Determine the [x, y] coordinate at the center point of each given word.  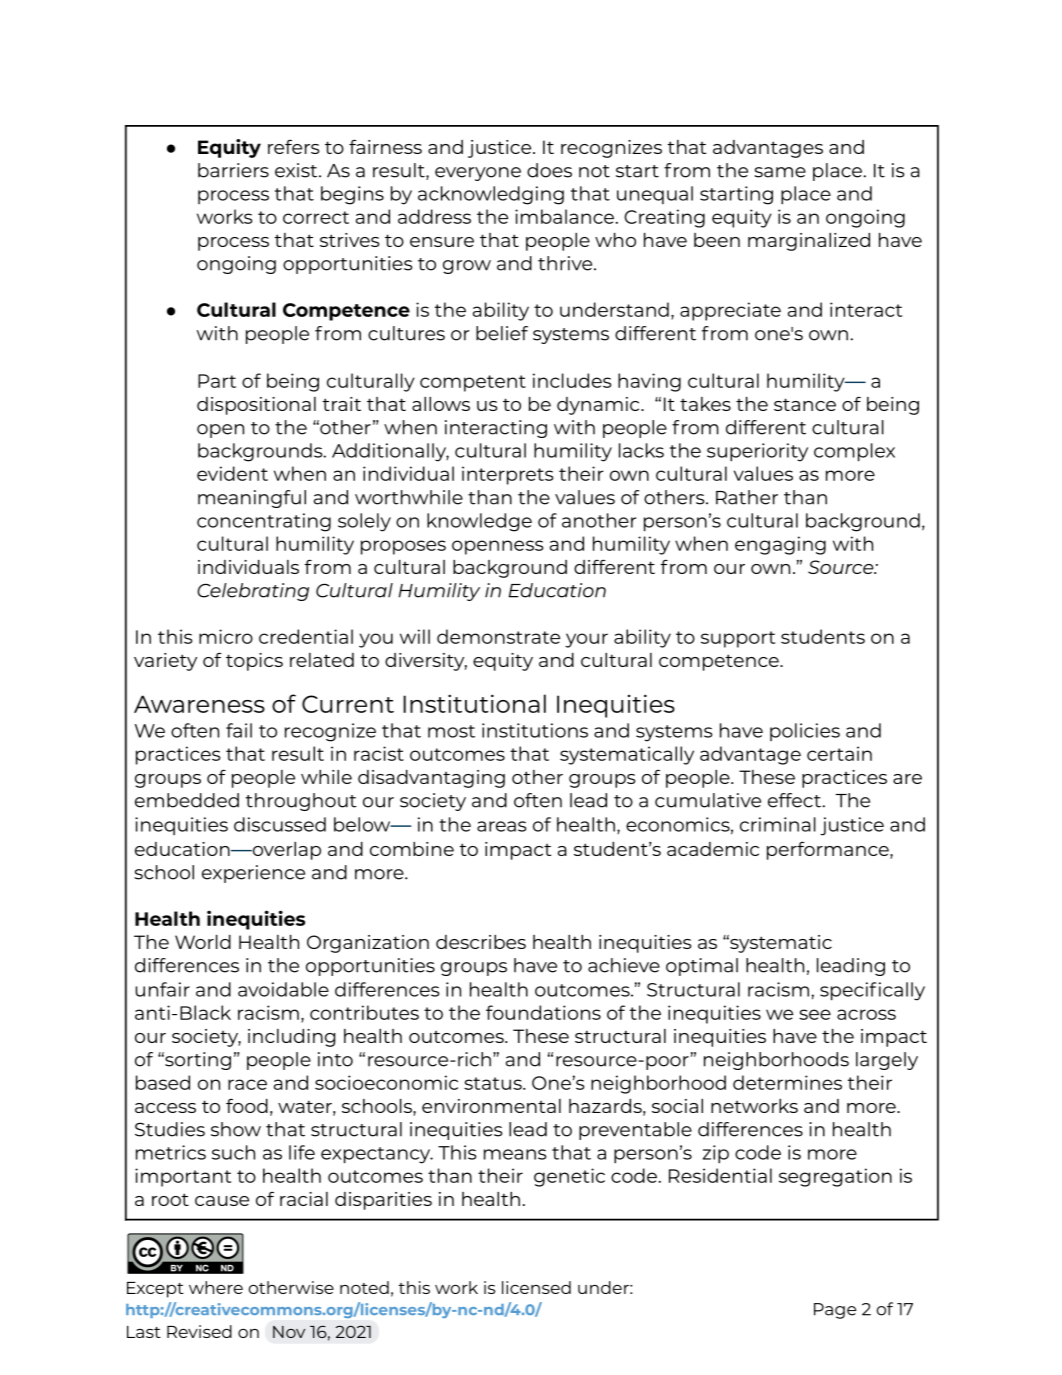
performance [829, 850]
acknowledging [491, 195]
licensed [536, 1287]
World [203, 942]
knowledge [479, 522]
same [780, 172]
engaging [780, 545]
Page [835, 1311]
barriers [233, 170]
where [216, 1287]
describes [481, 942]
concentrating [264, 522]
